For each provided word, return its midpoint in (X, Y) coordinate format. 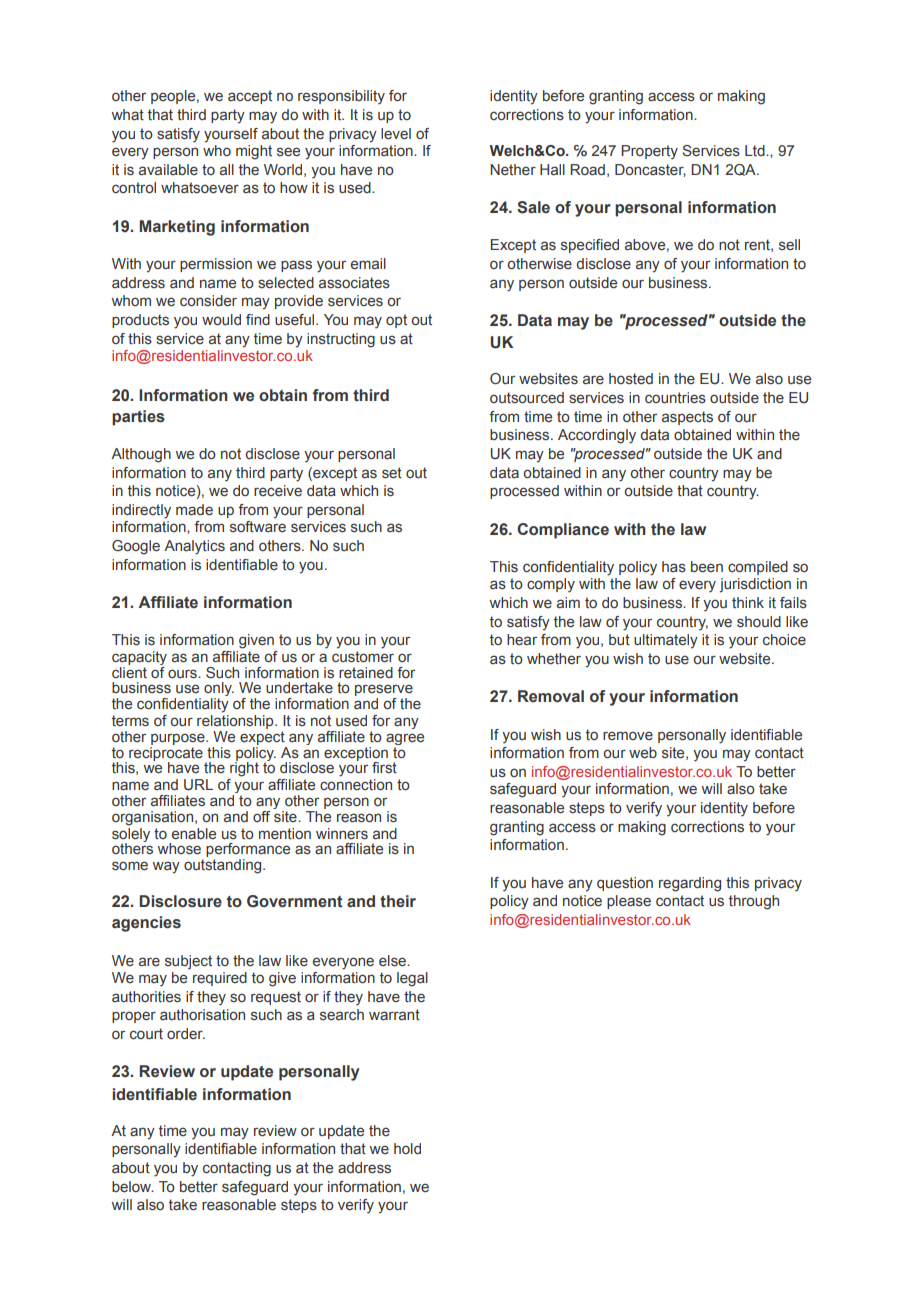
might (254, 152)
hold (407, 1148)
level (396, 134)
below (133, 1187)
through (754, 902)
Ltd (756, 150)
